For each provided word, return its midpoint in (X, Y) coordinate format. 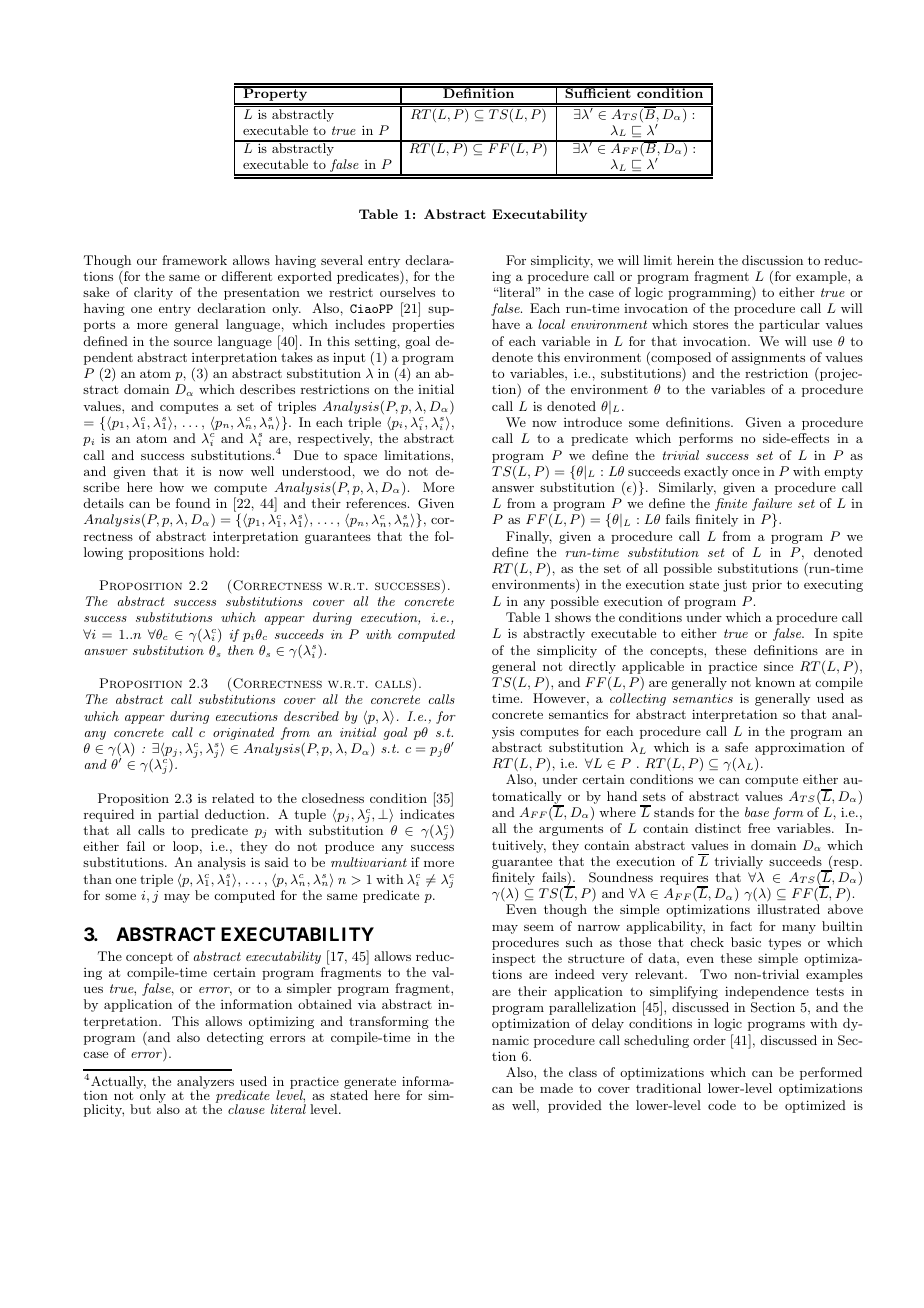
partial (178, 815)
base (757, 812)
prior (767, 585)
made (556, 1088)
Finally (529, 537)
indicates (427, 814)
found (193, 503)
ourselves (407, 292)
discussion (772, 260)
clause (246, 1109)
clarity (153, 293)
